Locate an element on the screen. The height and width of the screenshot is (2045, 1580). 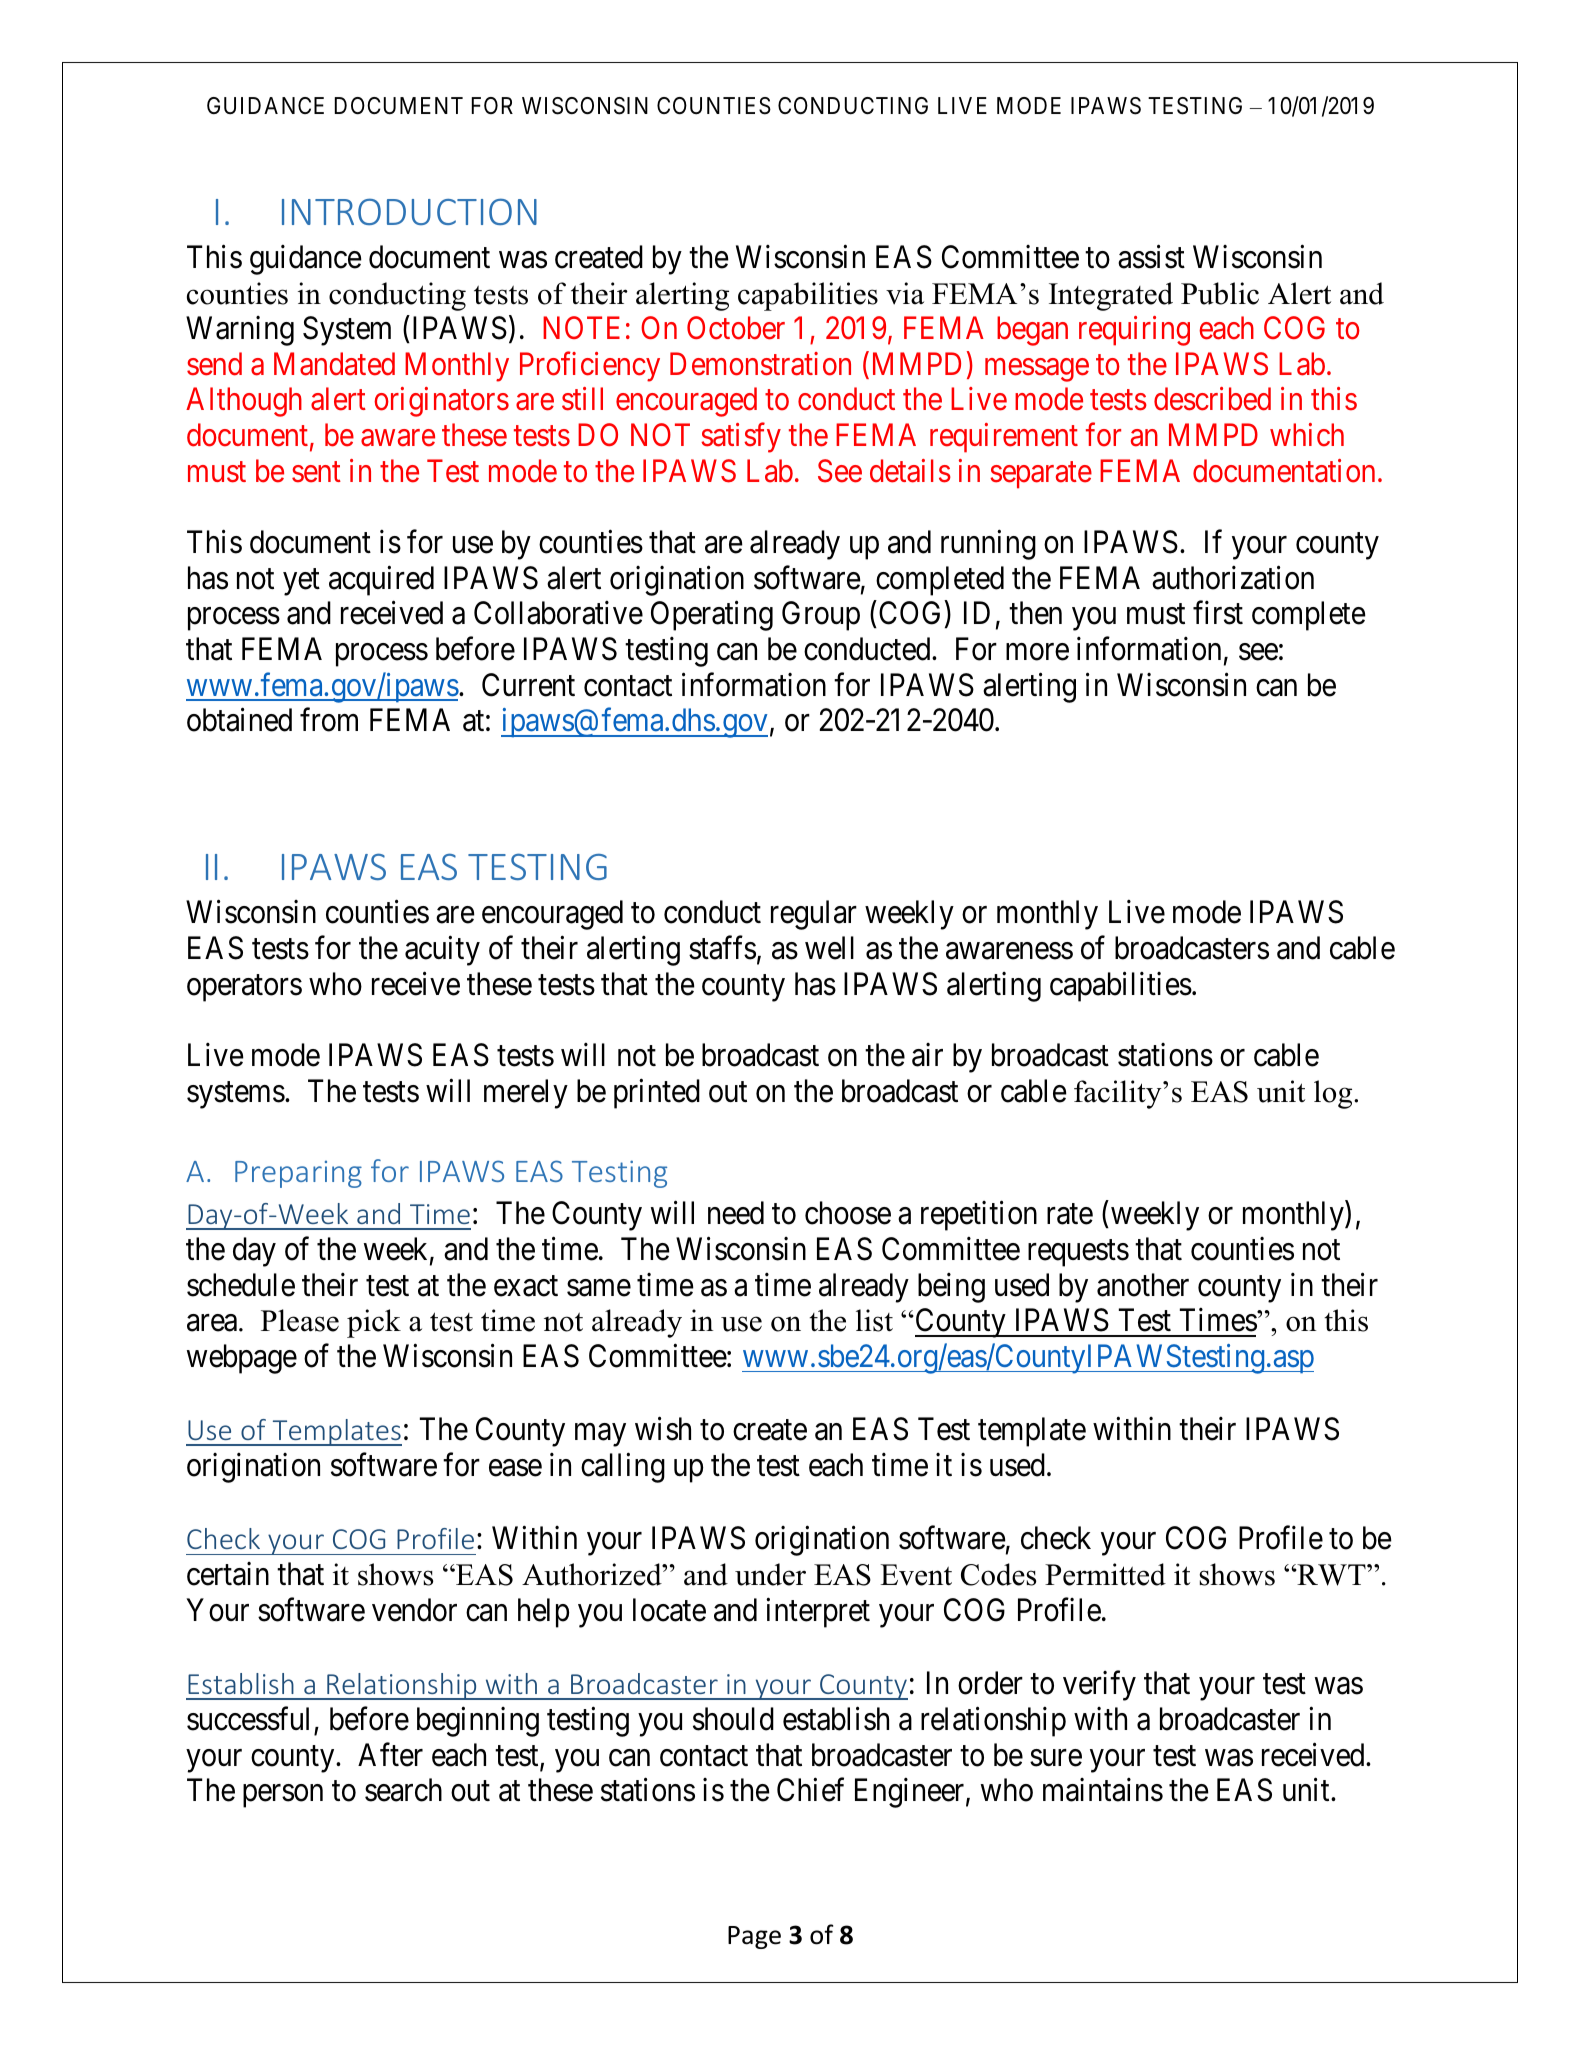
acuity is located at coordinates (442, 951).
